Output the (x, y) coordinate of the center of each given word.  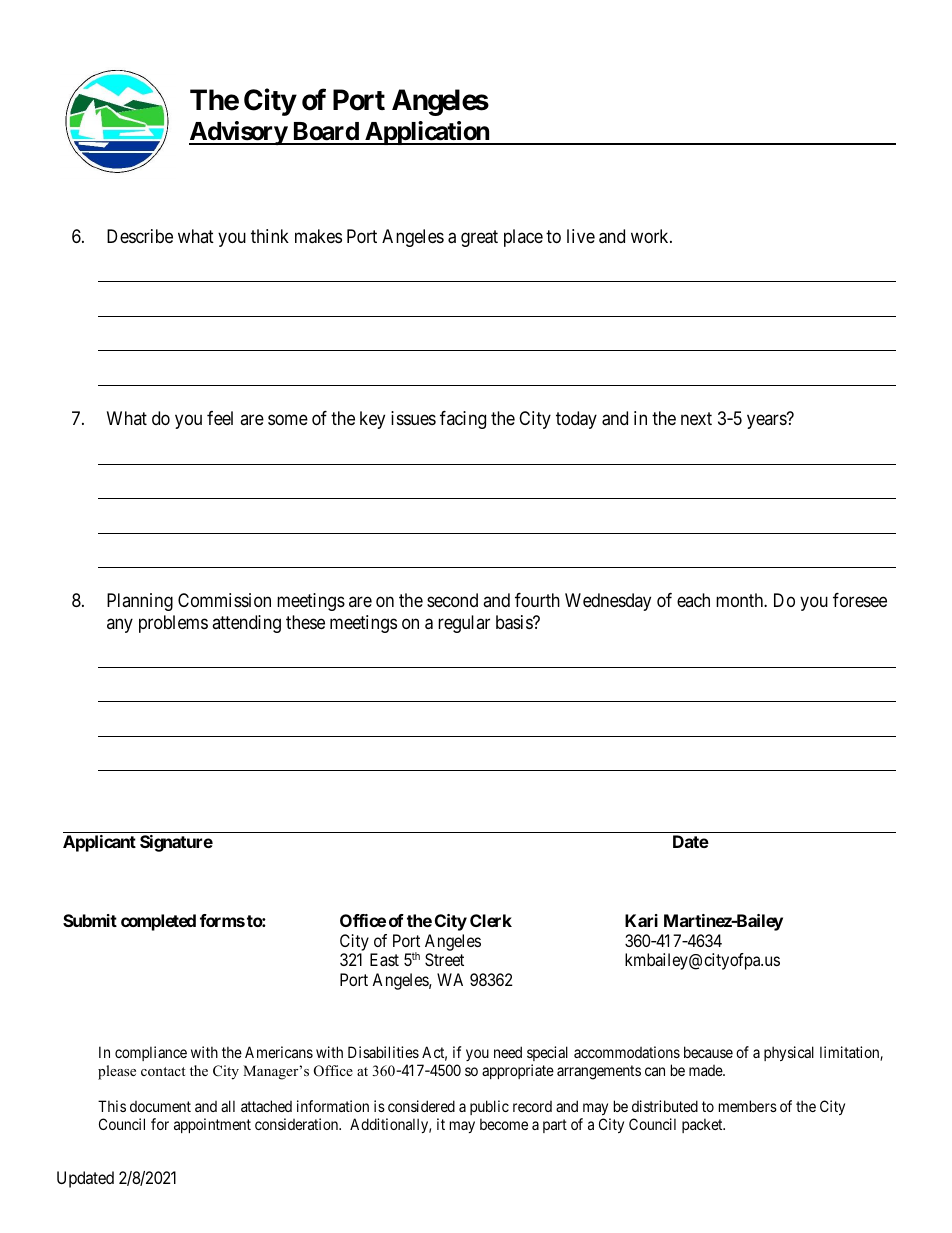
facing (463, 420)
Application (427, 133)
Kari (641, 920)
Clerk (491, 920)
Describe (140, 236)
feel (220, 418)
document (160, 1106)
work (651, 236)
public (489, 1107)
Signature (176, 843)
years (767, 421)
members (748, 1106)
